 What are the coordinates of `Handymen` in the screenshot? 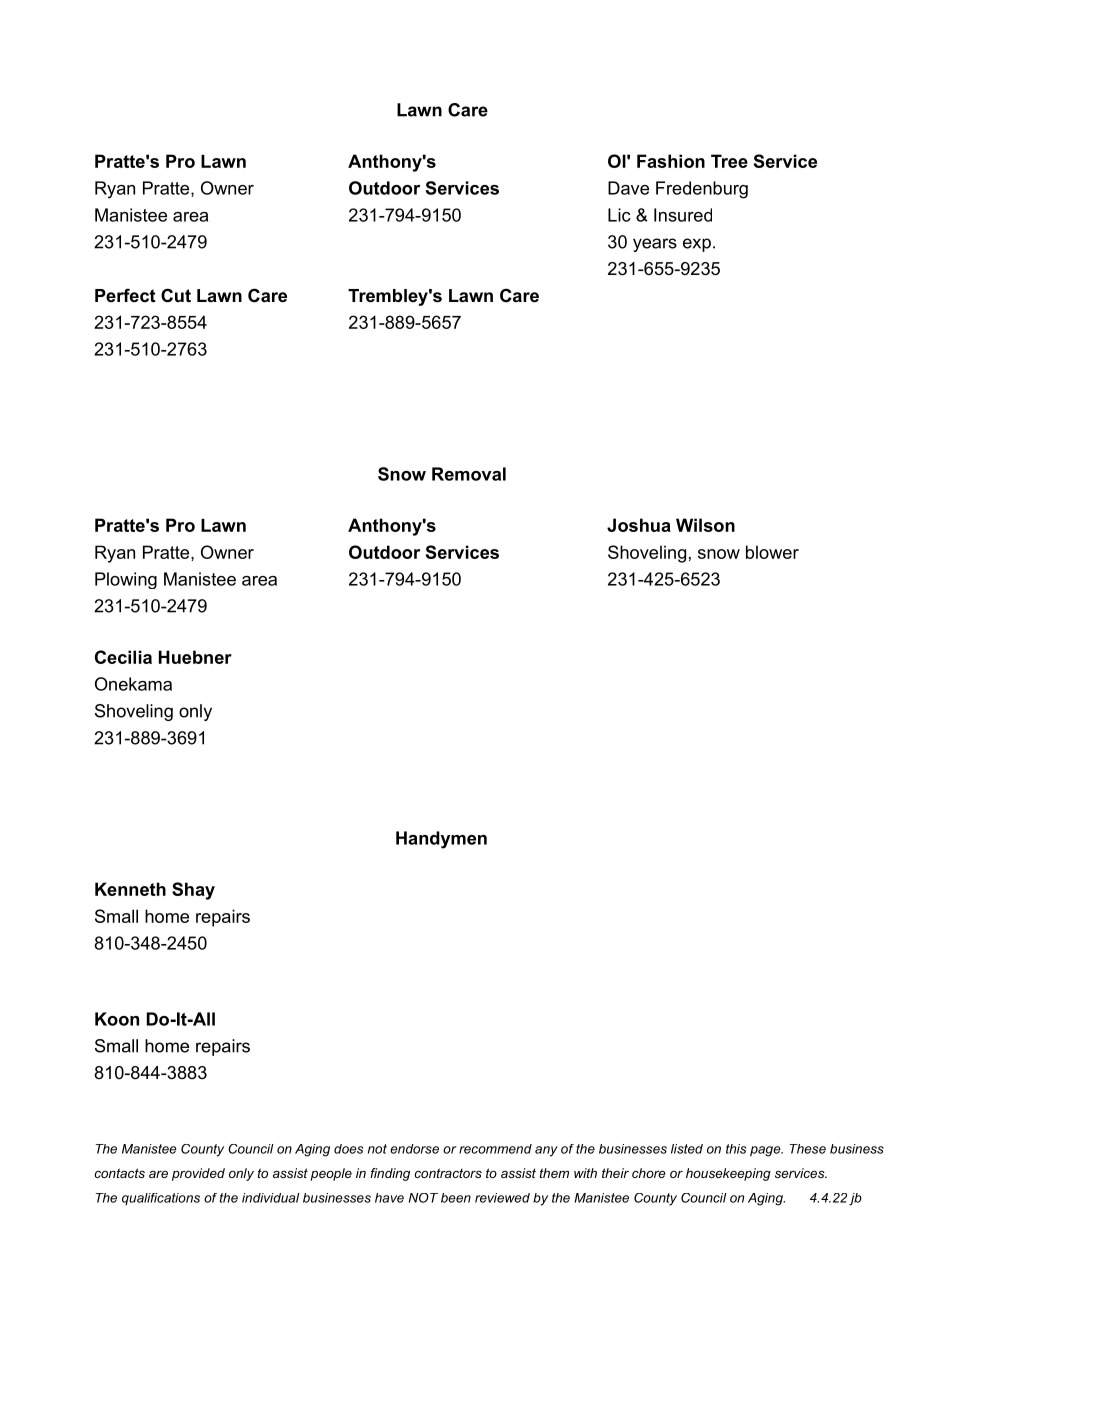 It's located at (441, 840).
